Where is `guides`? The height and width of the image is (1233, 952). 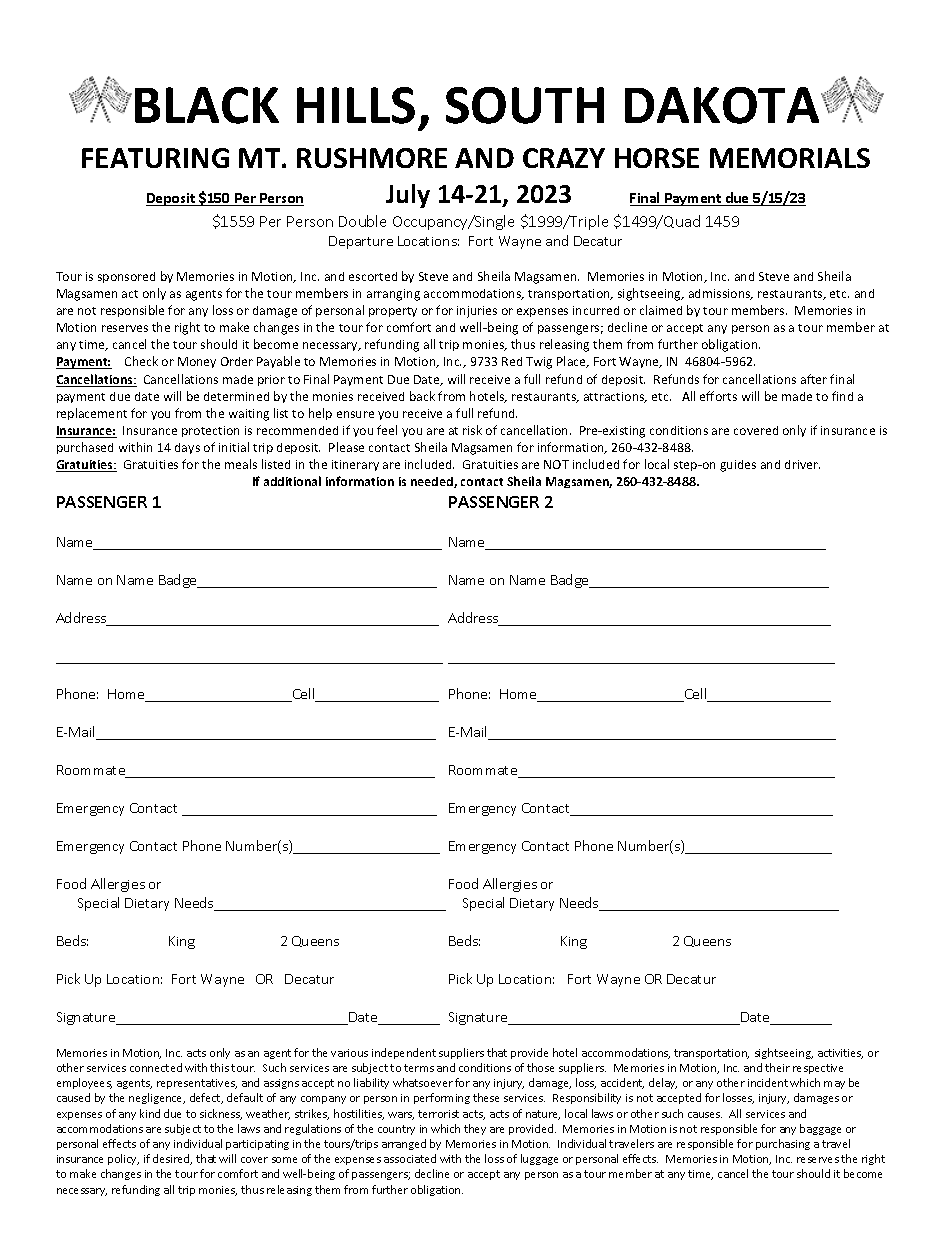 guides is located at coordinates (738, 466).
